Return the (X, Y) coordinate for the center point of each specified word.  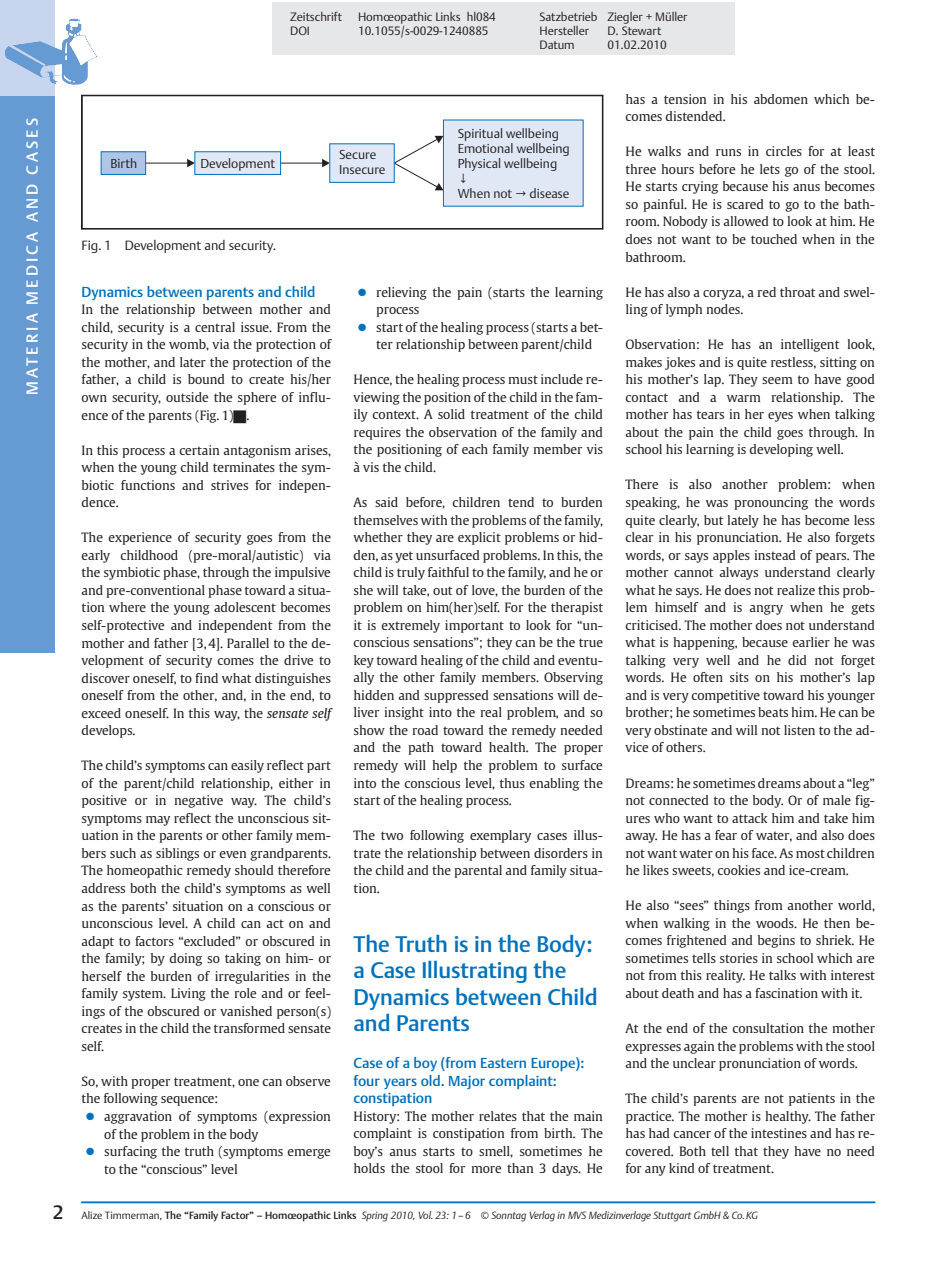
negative (199, 801)
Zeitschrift (316, 16)
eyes (780, 417)
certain (199, 450)
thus (512, 783)
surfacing (130, 1152)
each (475, 449)
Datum (557, 44)
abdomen (781, 99)
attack (749, 818)
